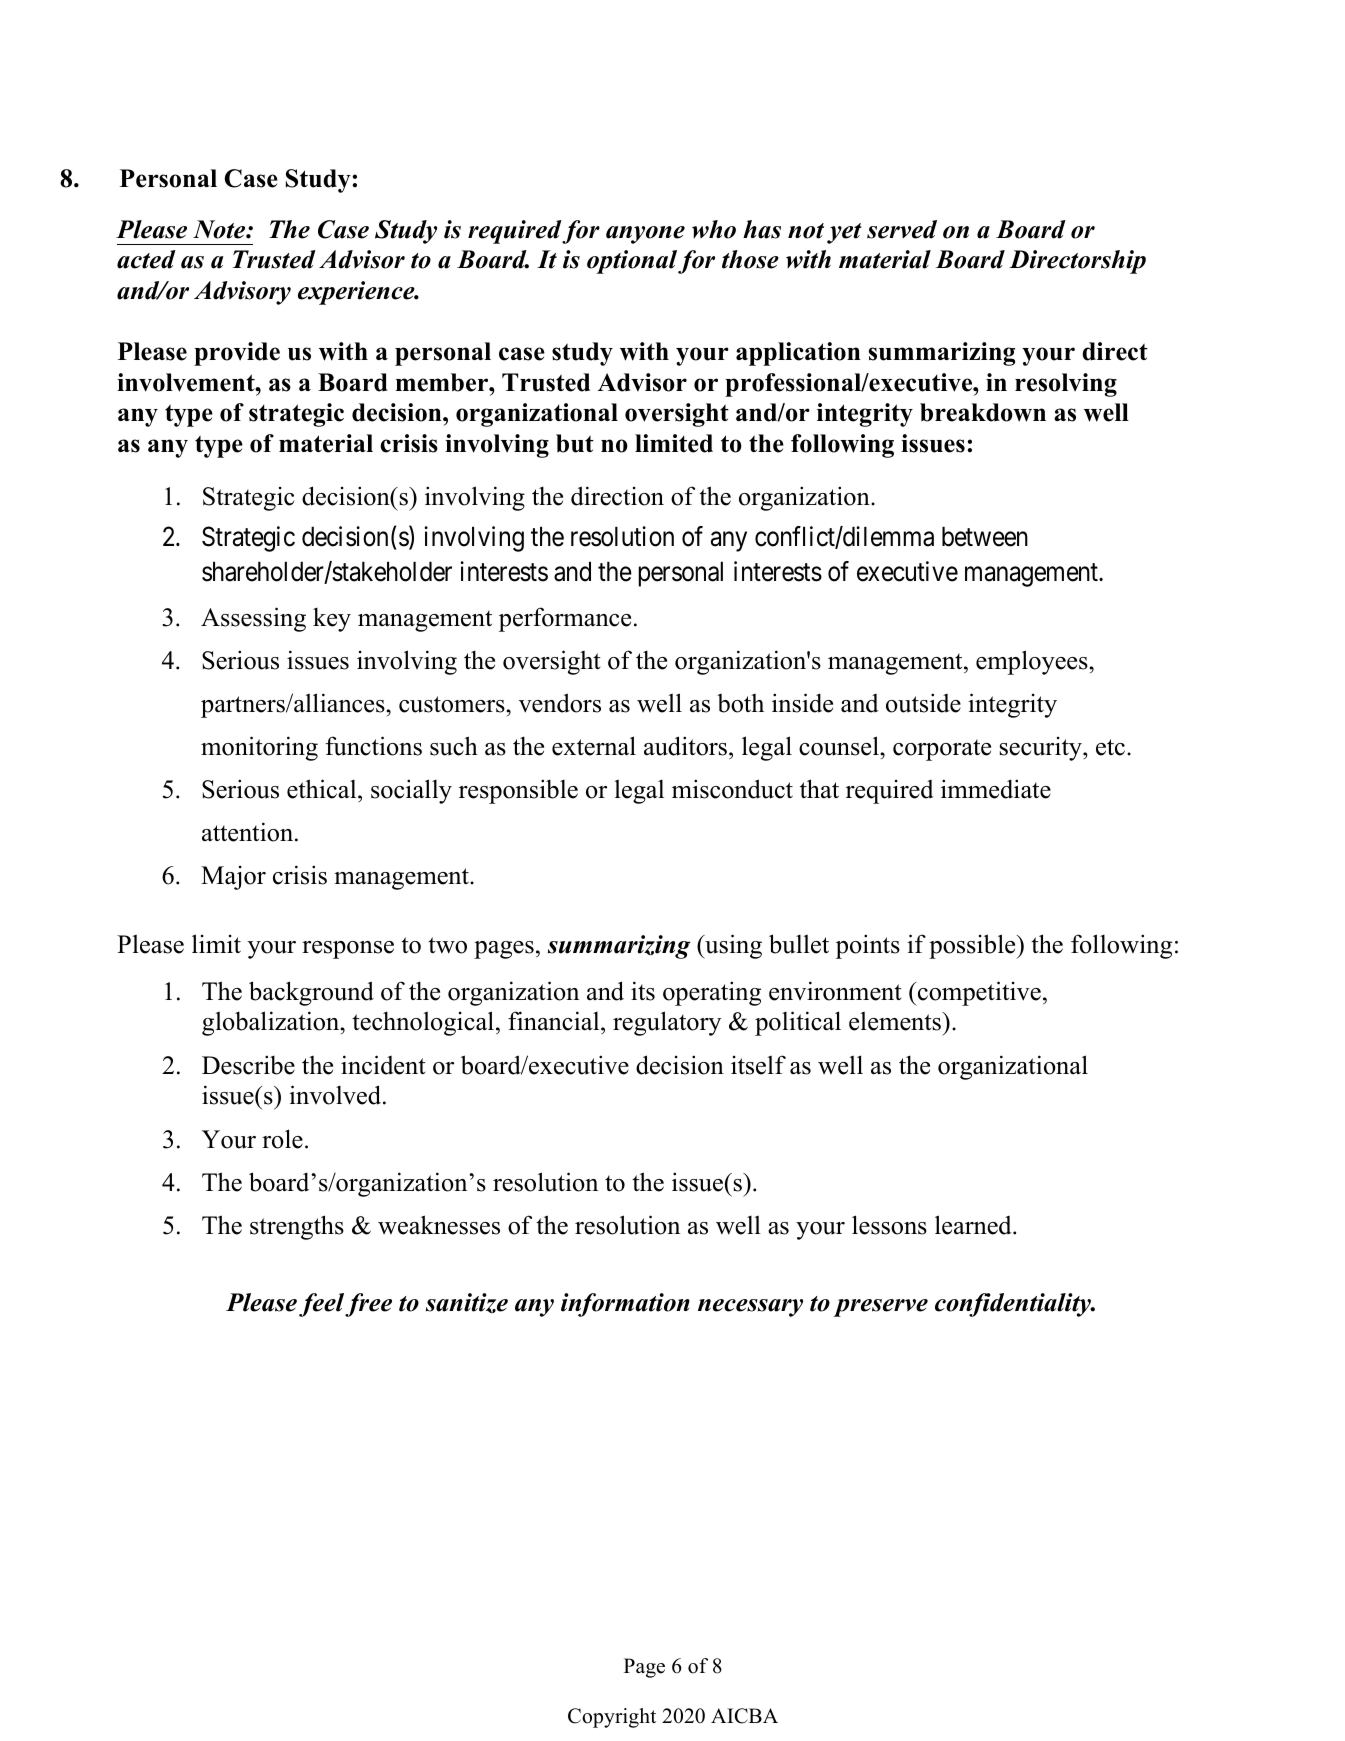 The height and width of the screenshot is (1741, 1345). What do you see at coordinates (974, 1225) in the screenshot?
I see `learned` at bounding box center [974, 1225].
